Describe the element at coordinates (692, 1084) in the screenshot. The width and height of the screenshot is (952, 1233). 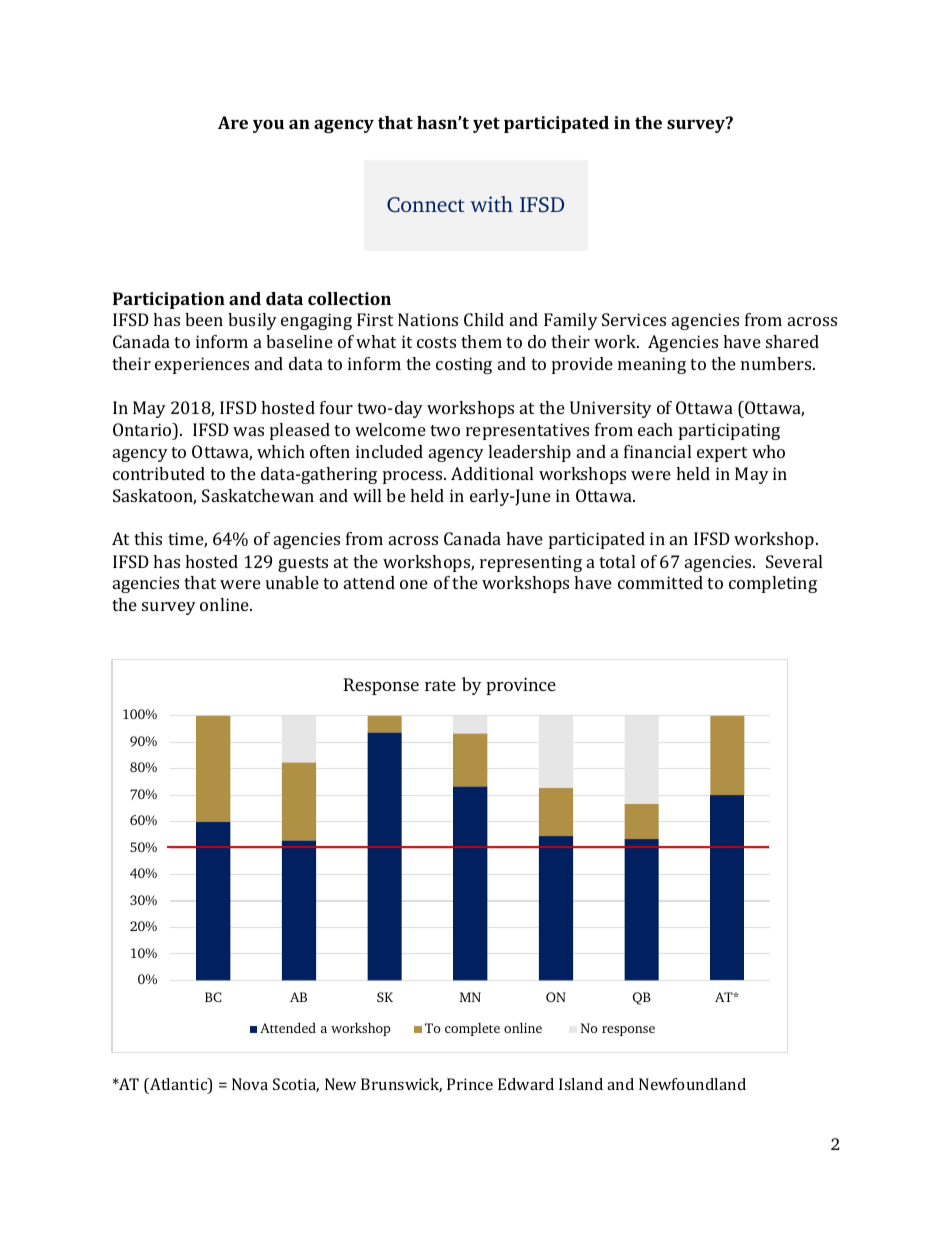
I see `Newfoundland` at that location.
